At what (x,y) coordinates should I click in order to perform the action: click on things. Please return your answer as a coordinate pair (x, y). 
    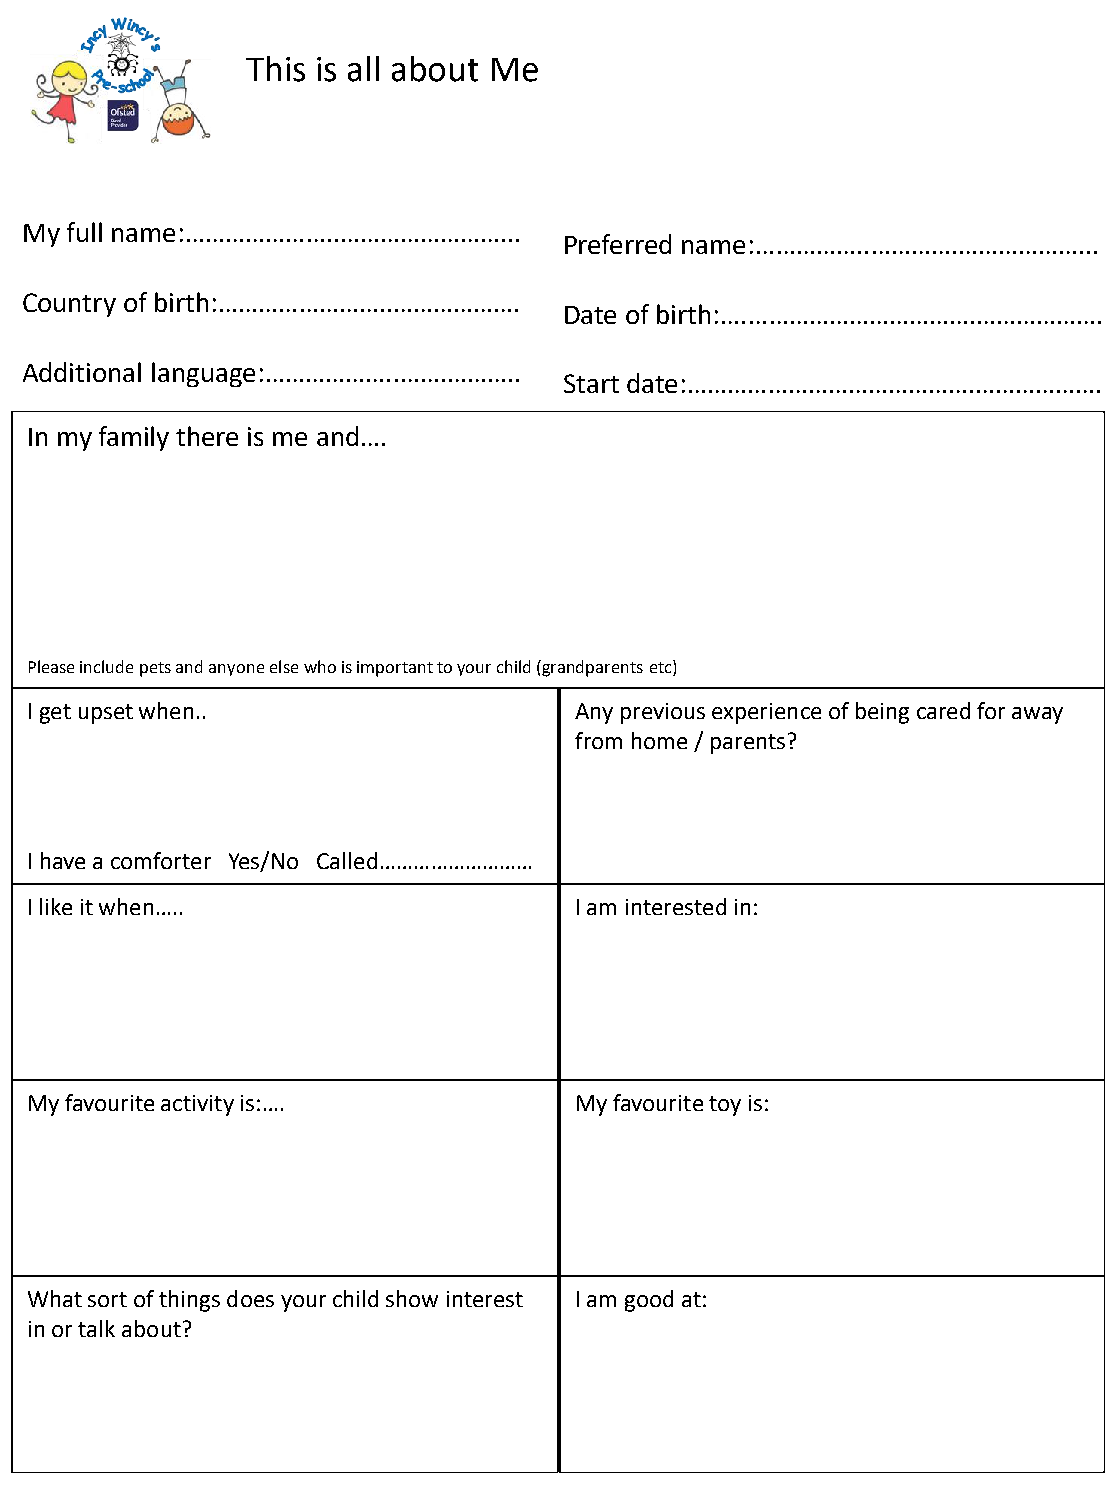
    Looking at the image, I should click on (189, 1301).
